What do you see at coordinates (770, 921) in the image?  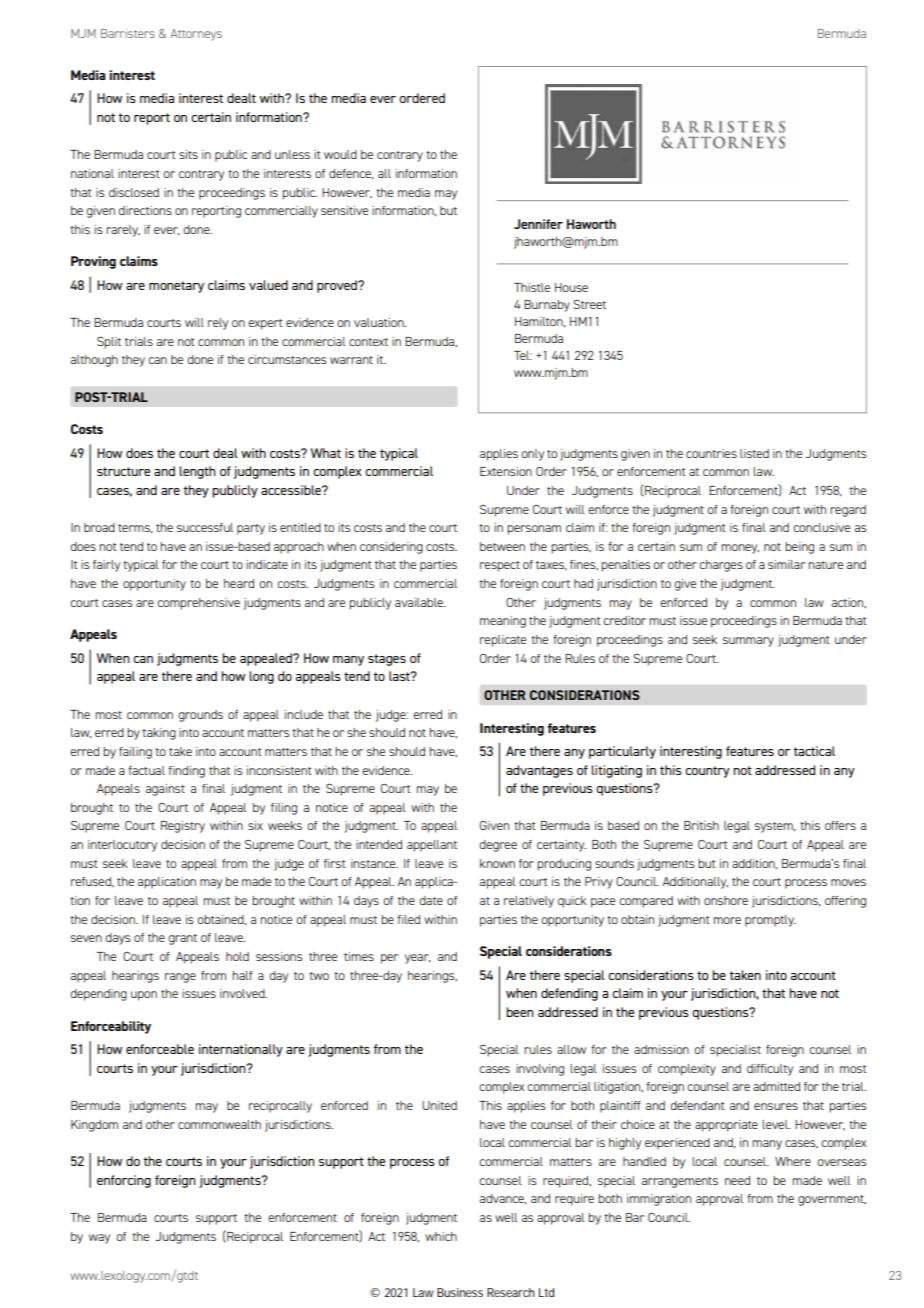 I see `promptly` at bounding box center [770, 921].
